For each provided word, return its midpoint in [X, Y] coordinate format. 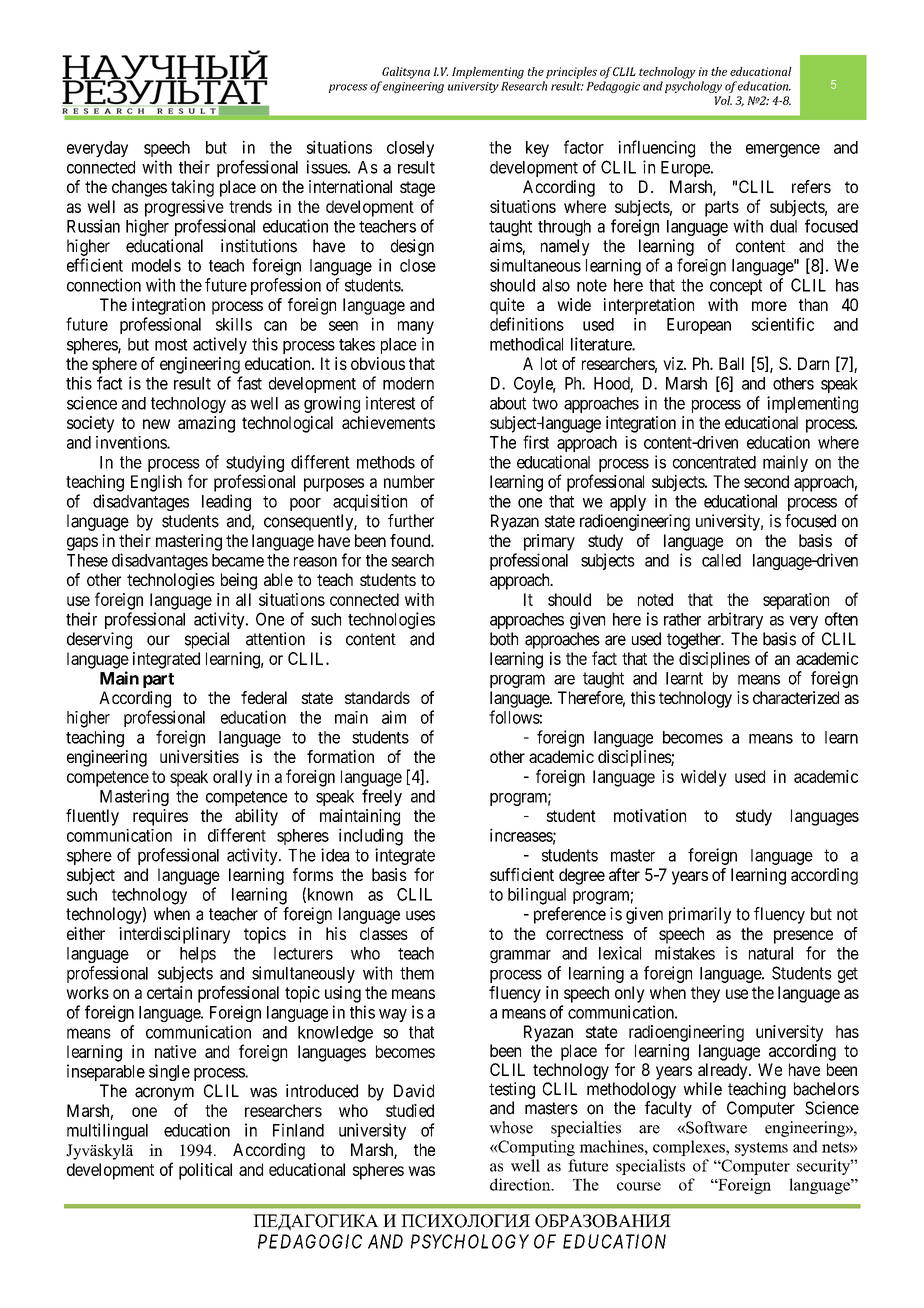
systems [761, 1149]
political [205, 1171]
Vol [723, 100]
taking [192, 188]
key [537, 149]
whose [511, 1127]
